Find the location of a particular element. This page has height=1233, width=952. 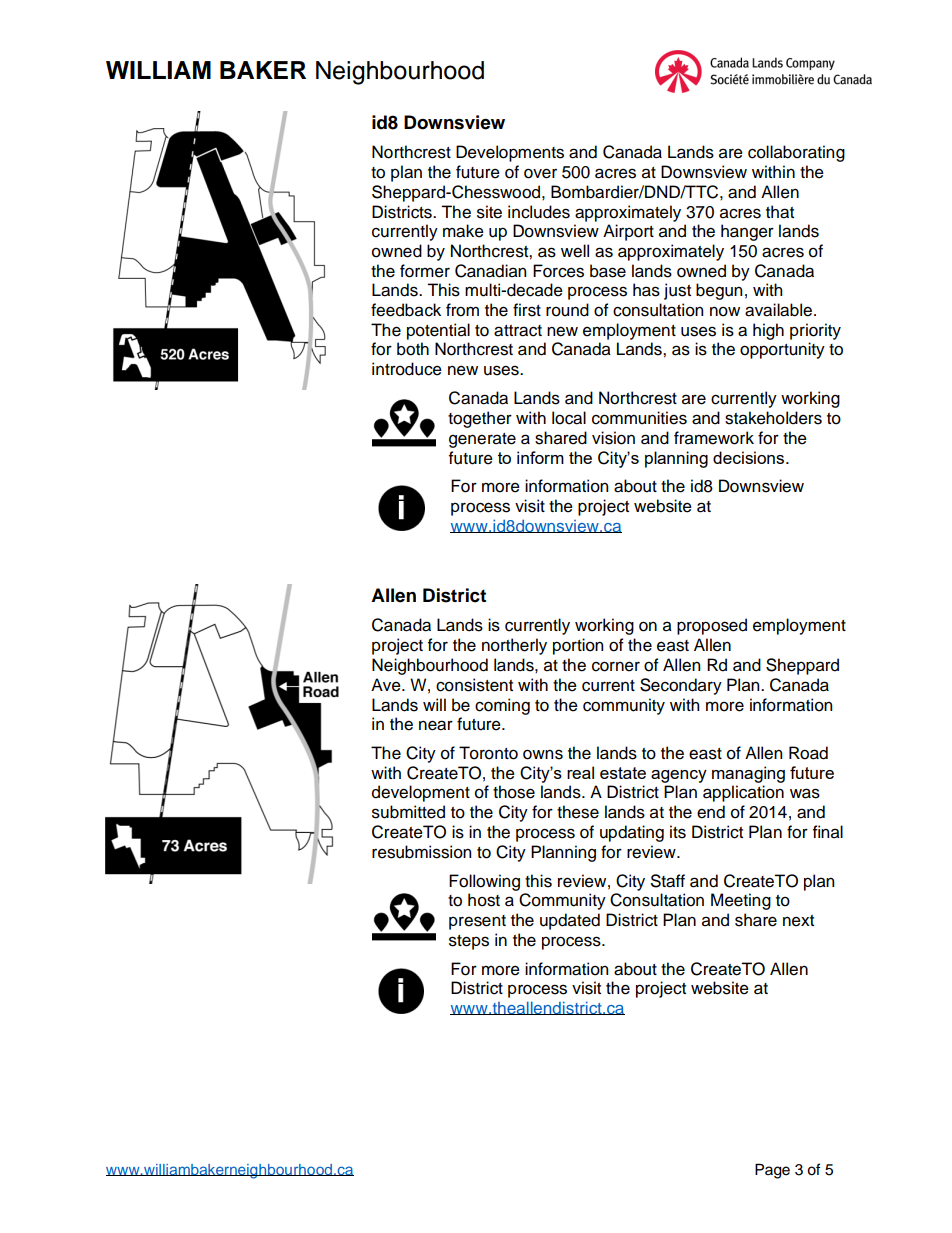

together is located at coordinates (480, 419).
